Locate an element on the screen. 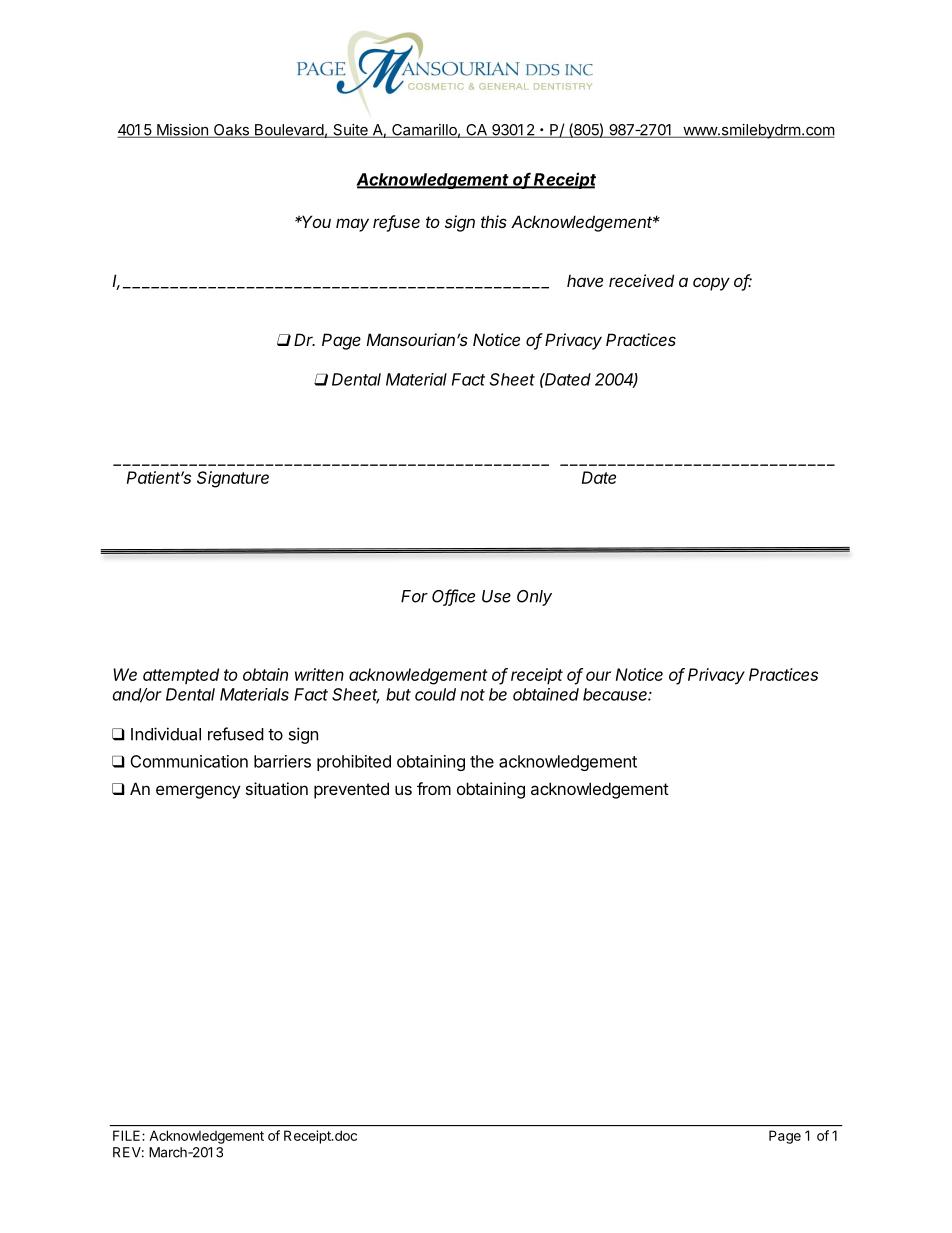 Image resolution: width=952 pixels, height=1233 pixels. but is located at coordinates (398, 694).
